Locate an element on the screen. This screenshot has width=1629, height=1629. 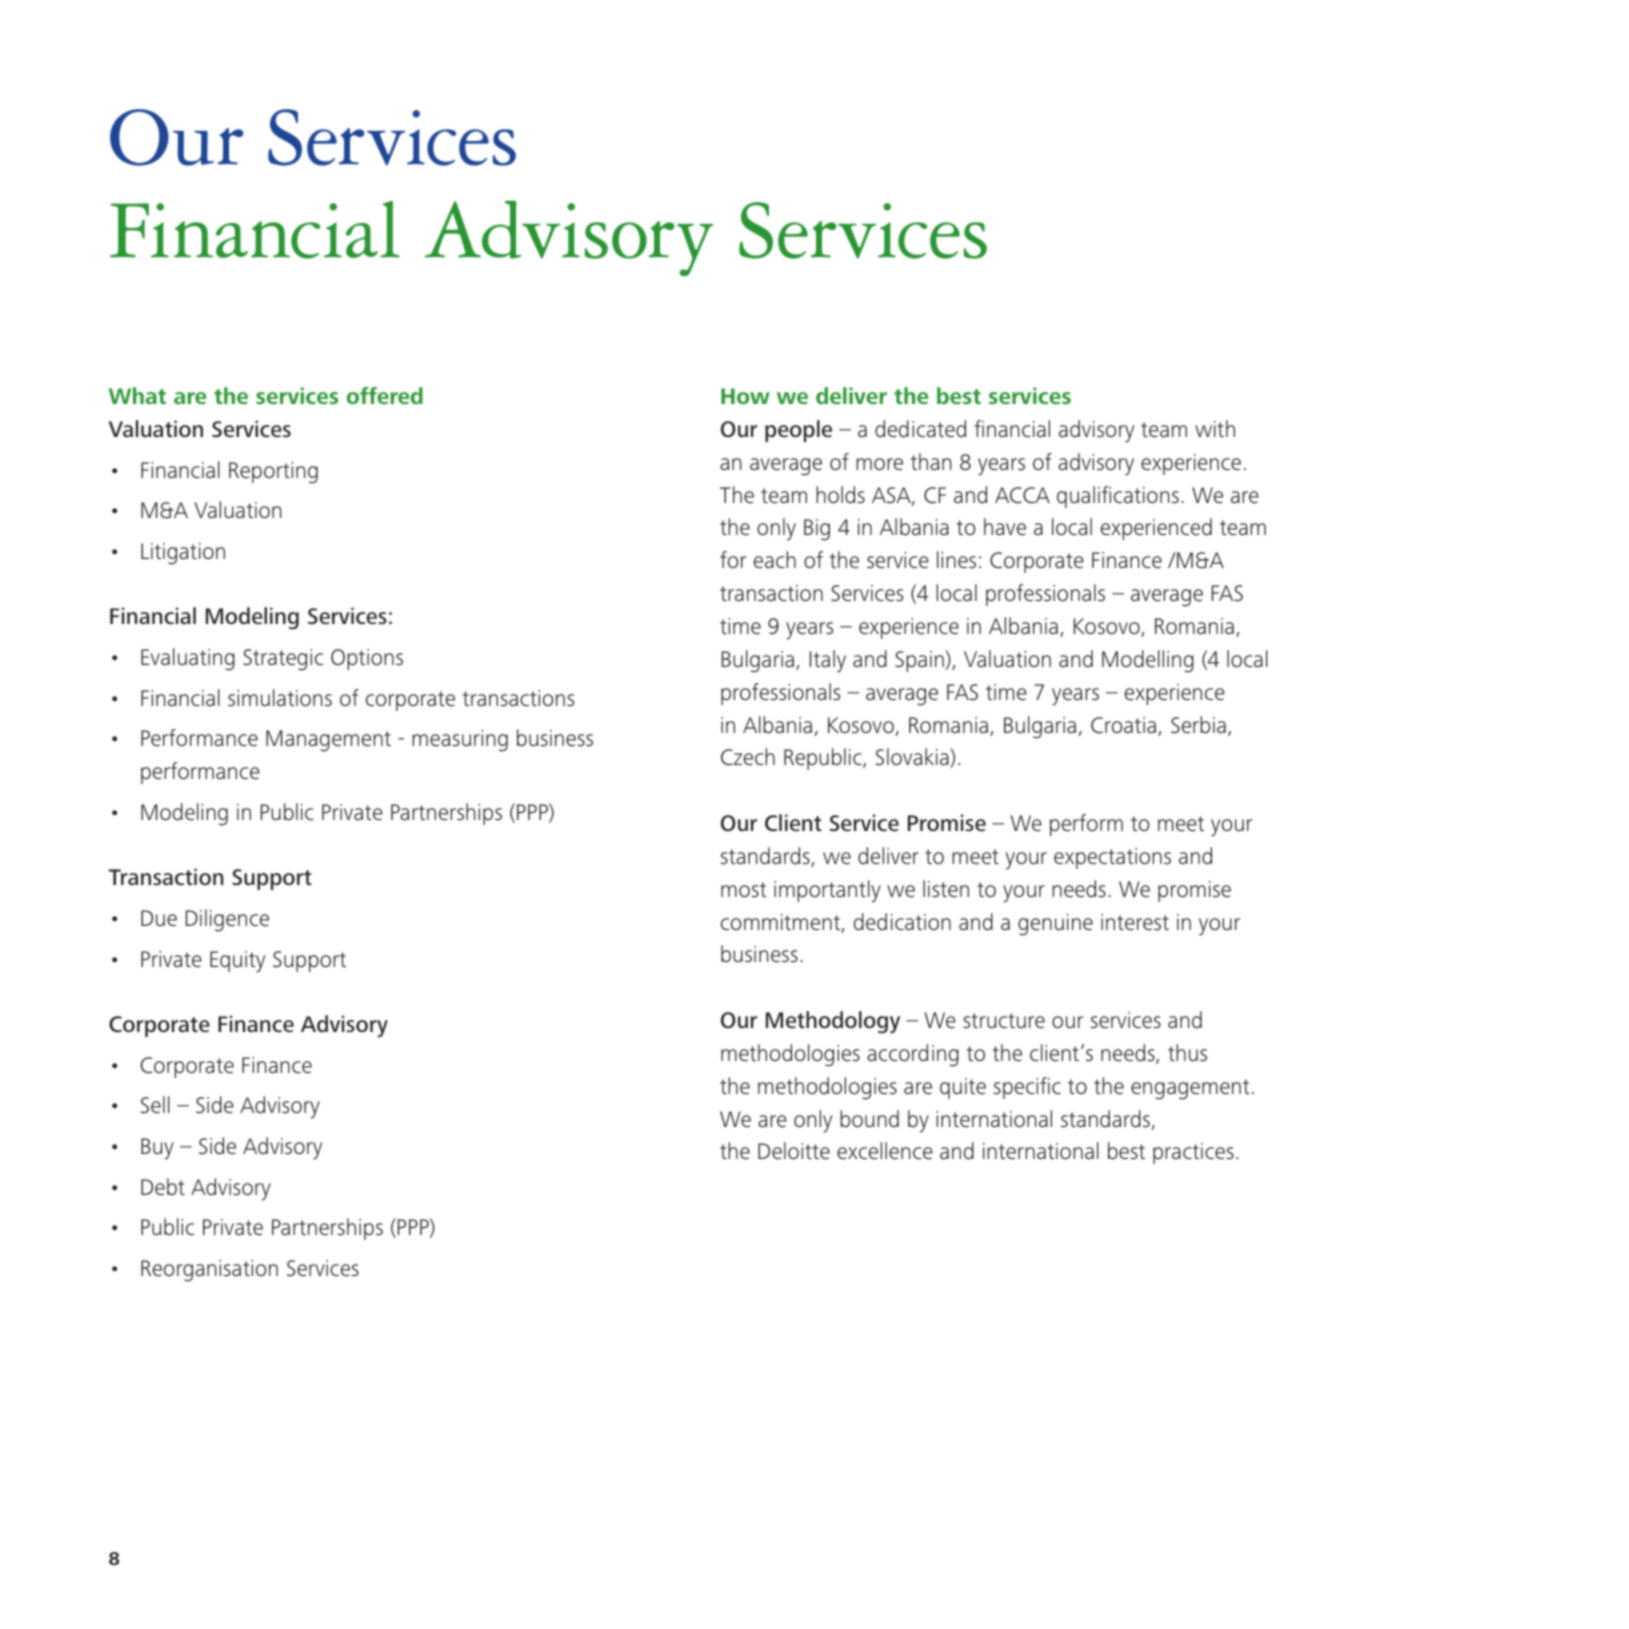
Methodology is located at coordinates (833, 1022).
